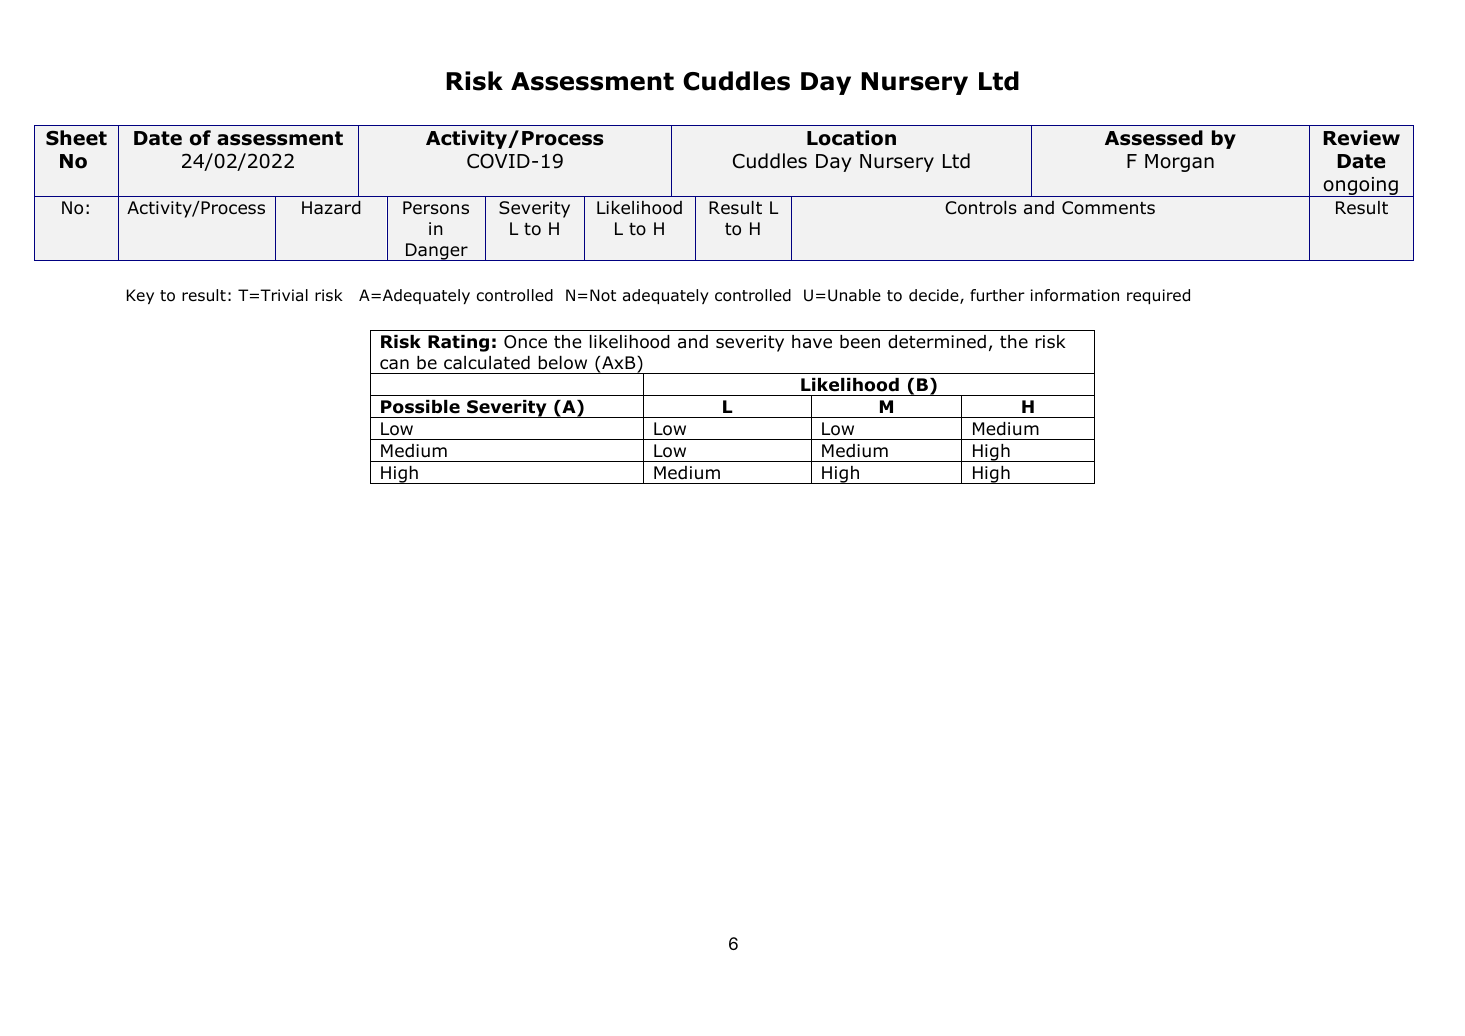 This page has height=1036, width=1465. I want to click on Comments, so click(1108, 208).
